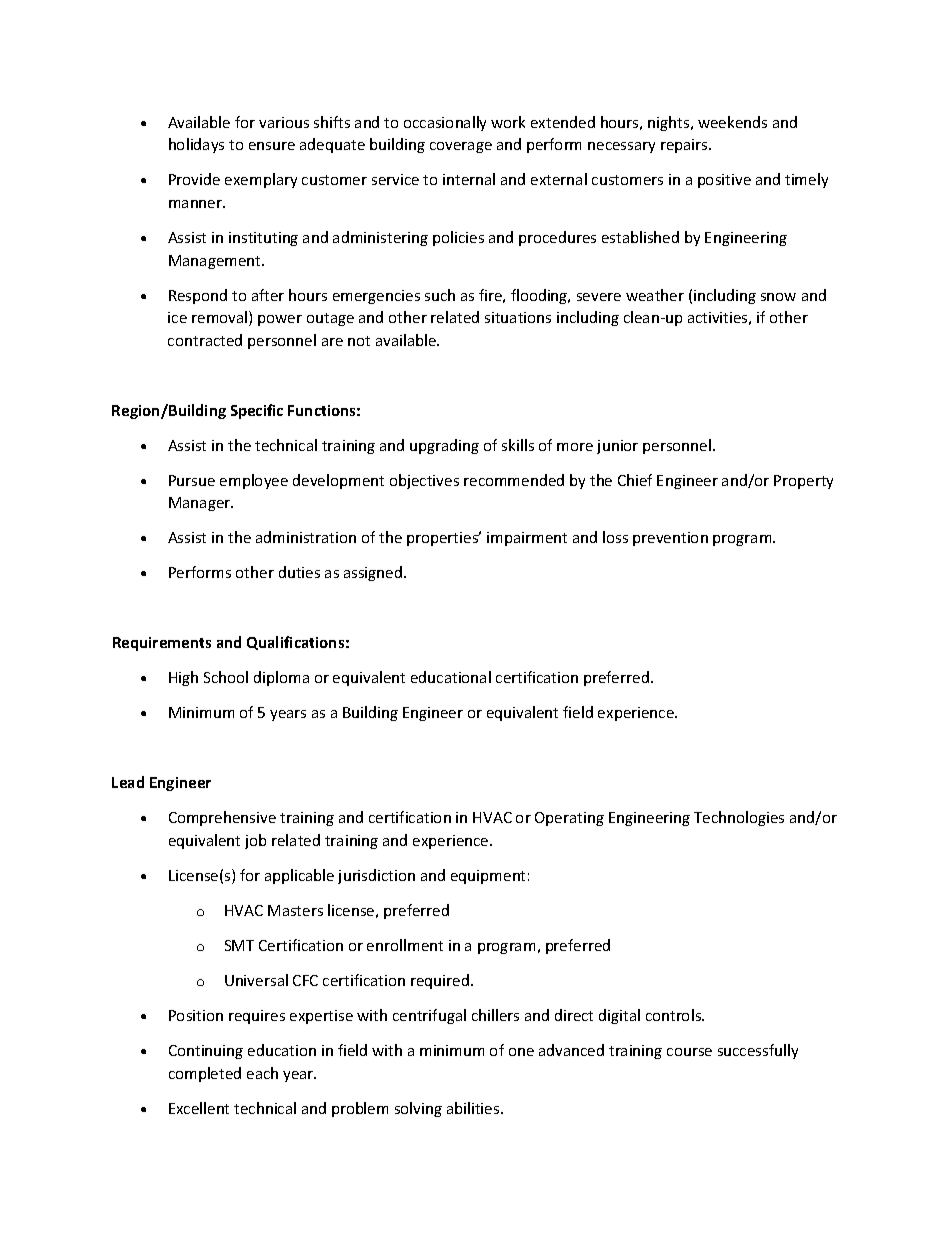 This screenshot has width=952, height=1233. Describe the element at coordinates (162, 644) in the screenshot. I see `Requirements` at that location.
